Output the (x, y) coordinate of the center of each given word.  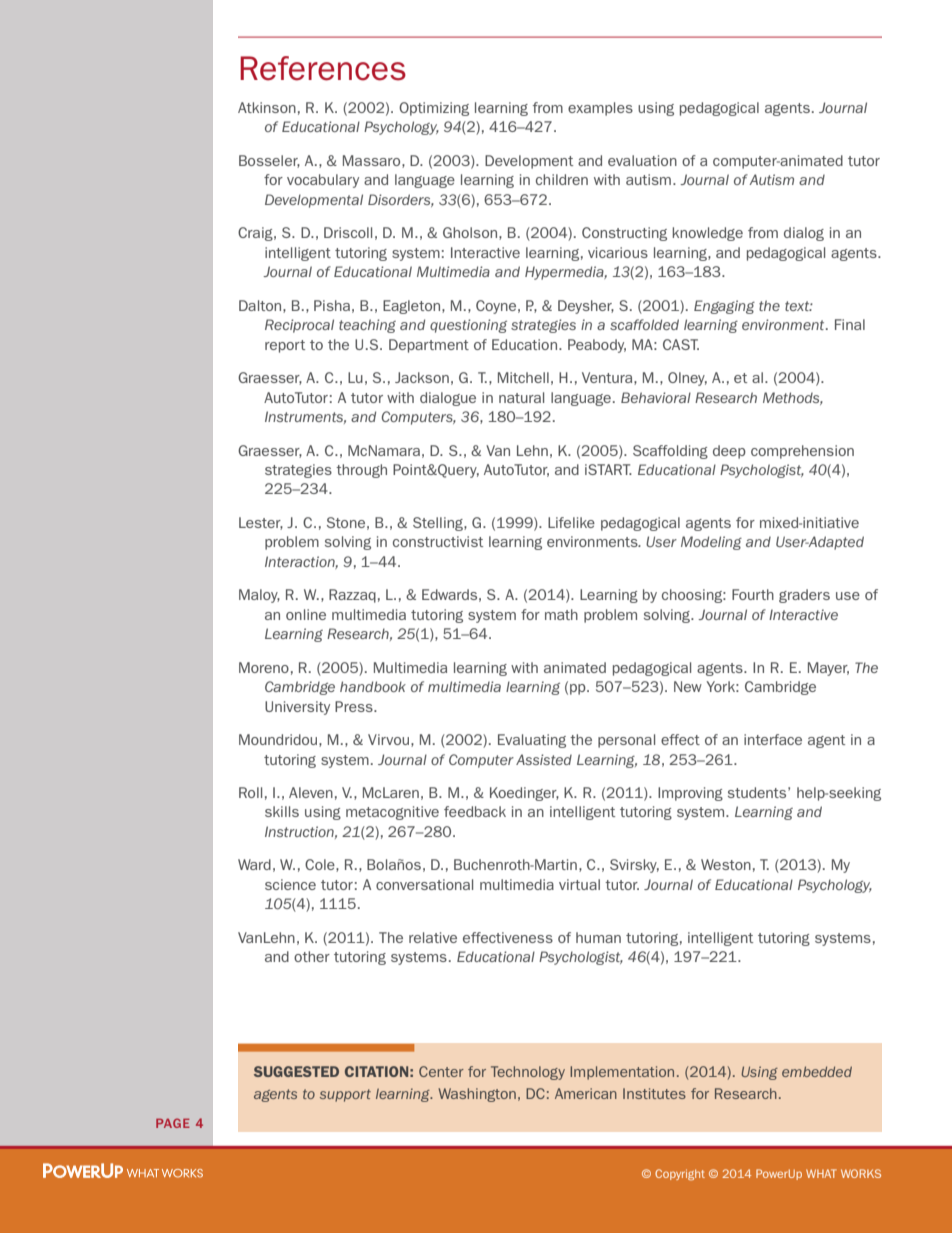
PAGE (173, 1123)
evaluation (642, 160)
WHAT (821, 1173)
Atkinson (267, 107)
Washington (477, 1095)
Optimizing (434, 109)
